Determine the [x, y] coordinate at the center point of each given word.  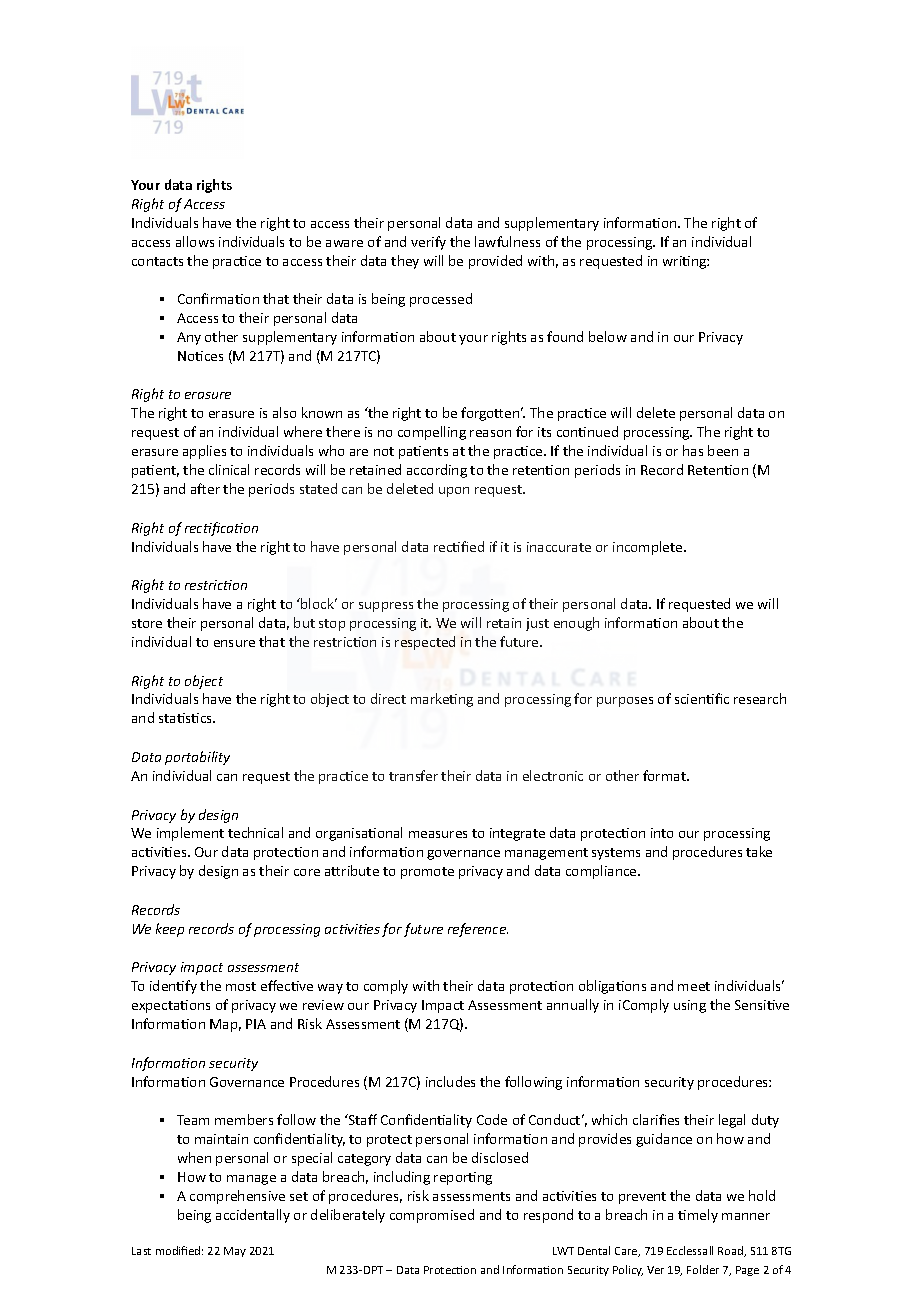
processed [441, 300]
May [235, 1252]
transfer [413, 775]
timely [698, 1216]
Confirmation [218, 298]
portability [197, 758]
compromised [432, 1216]
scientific [702, 698]
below [608, 336]
